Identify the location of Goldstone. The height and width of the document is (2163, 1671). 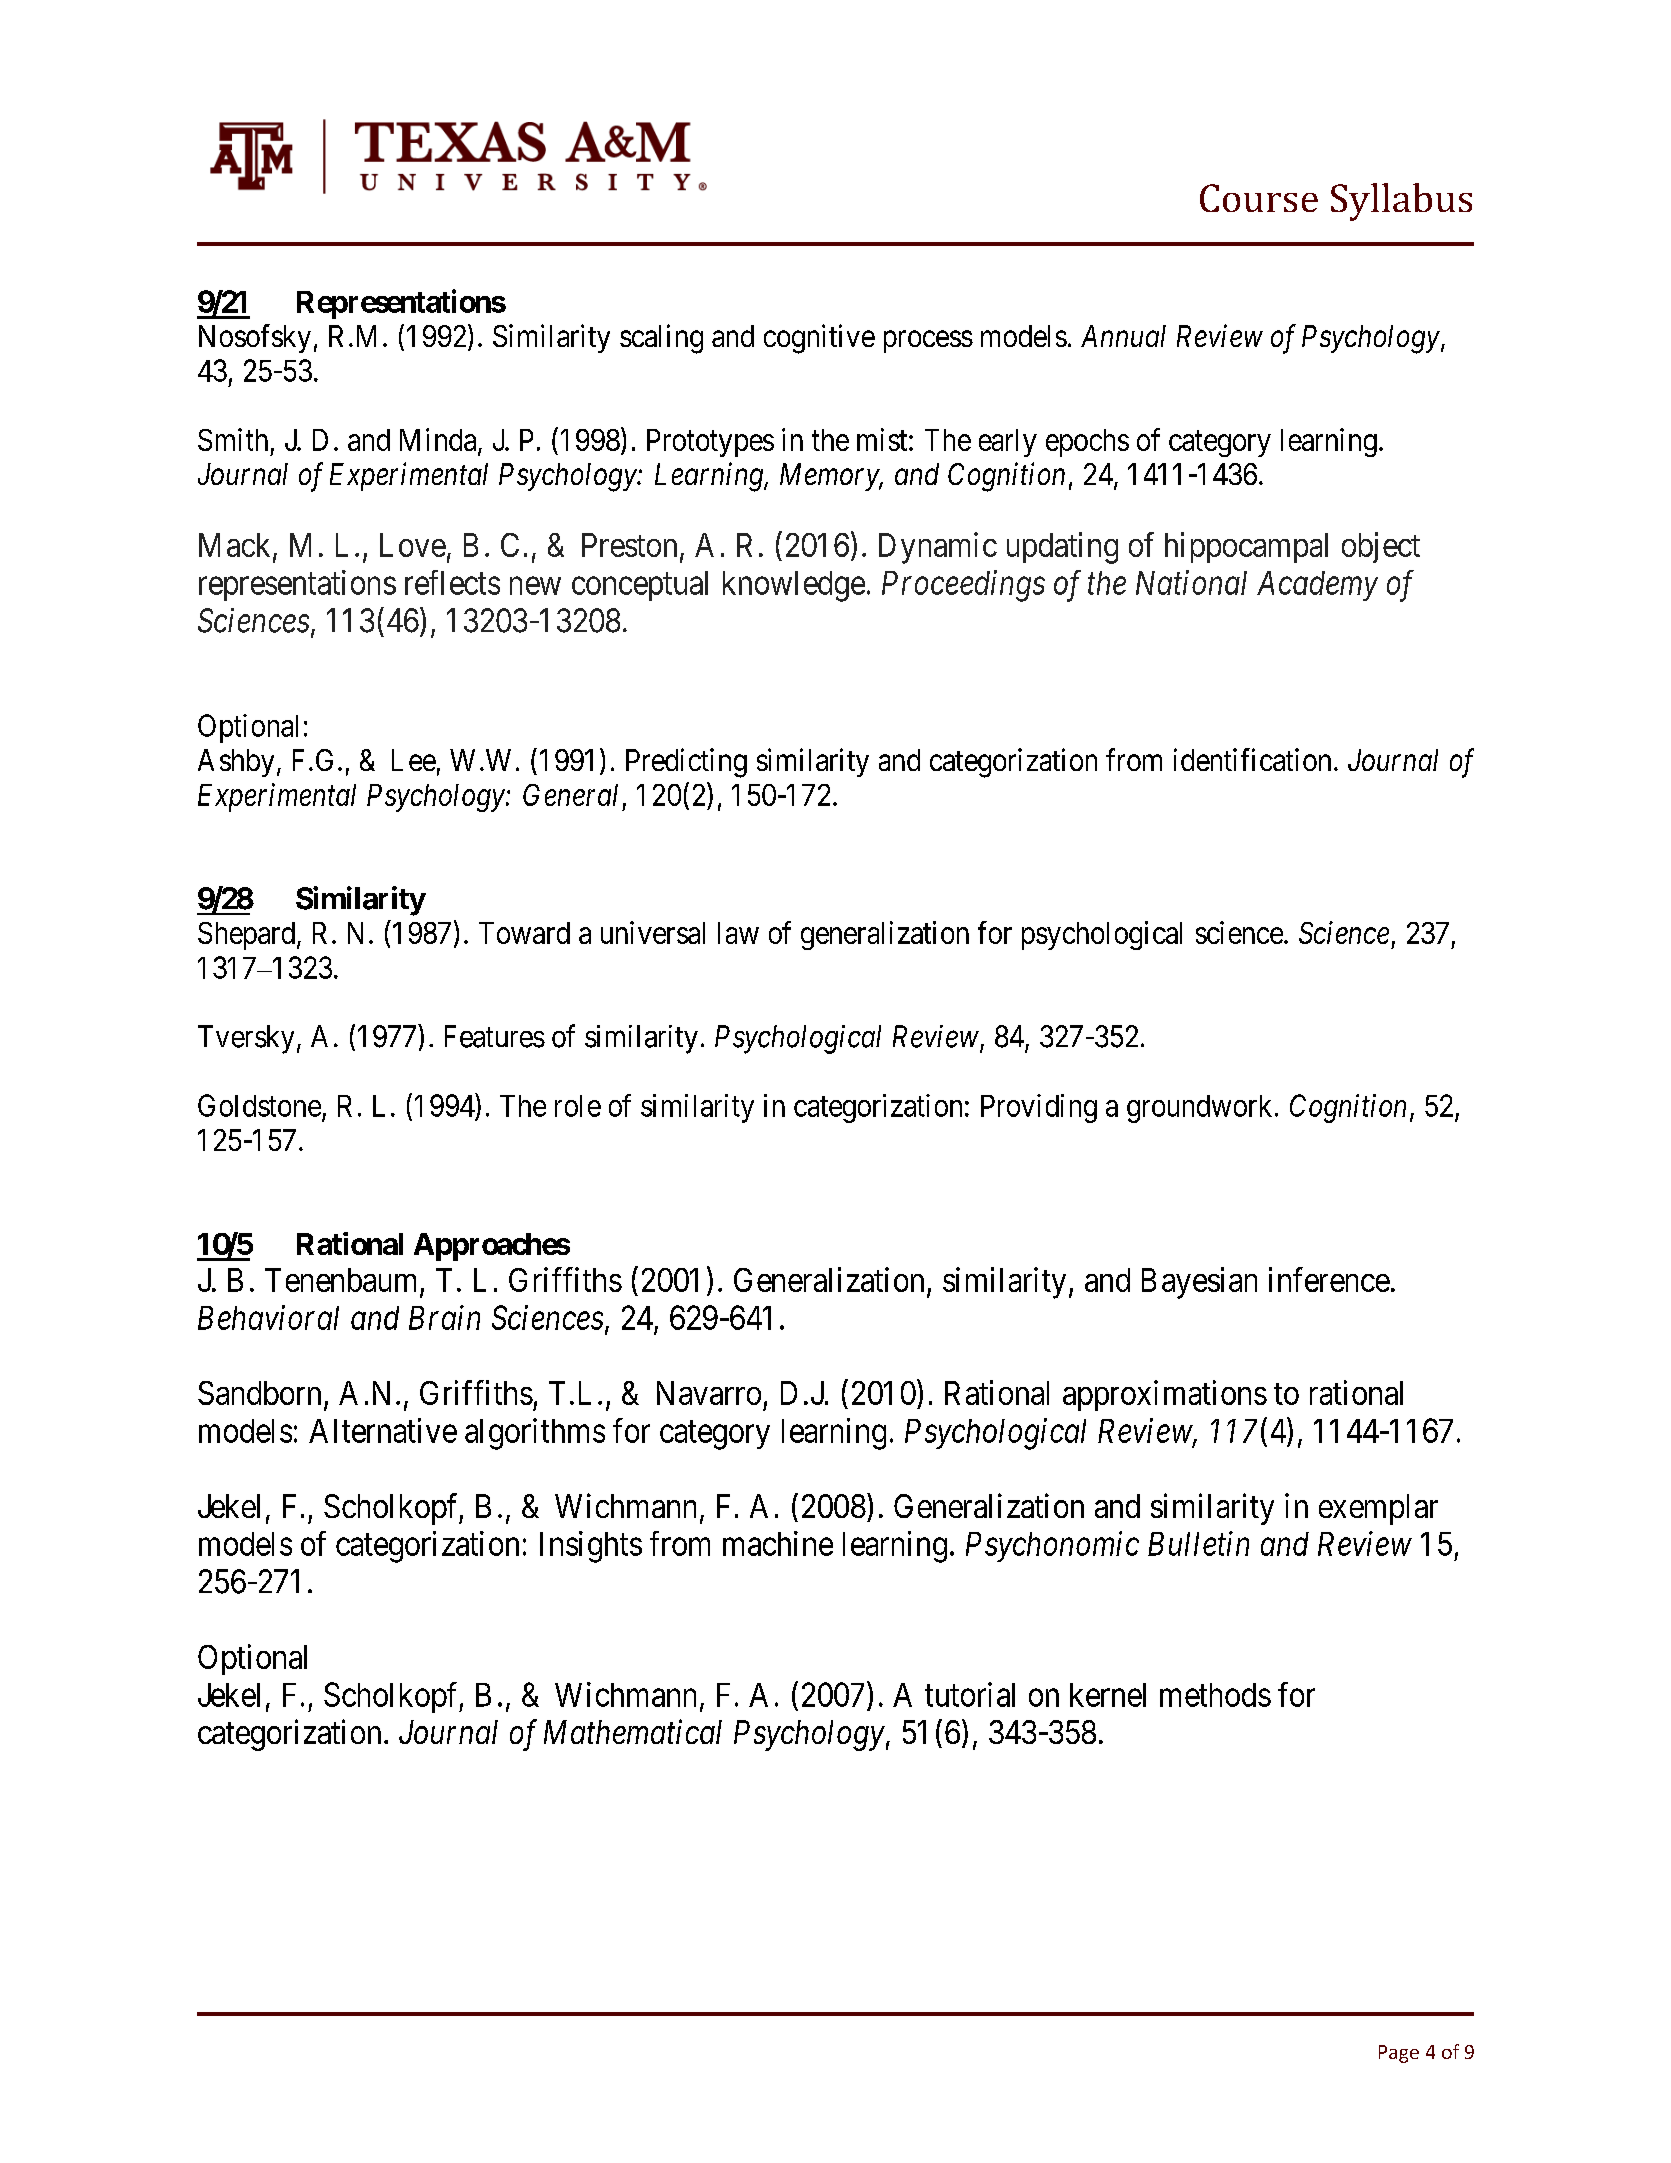
(259, 1105).
